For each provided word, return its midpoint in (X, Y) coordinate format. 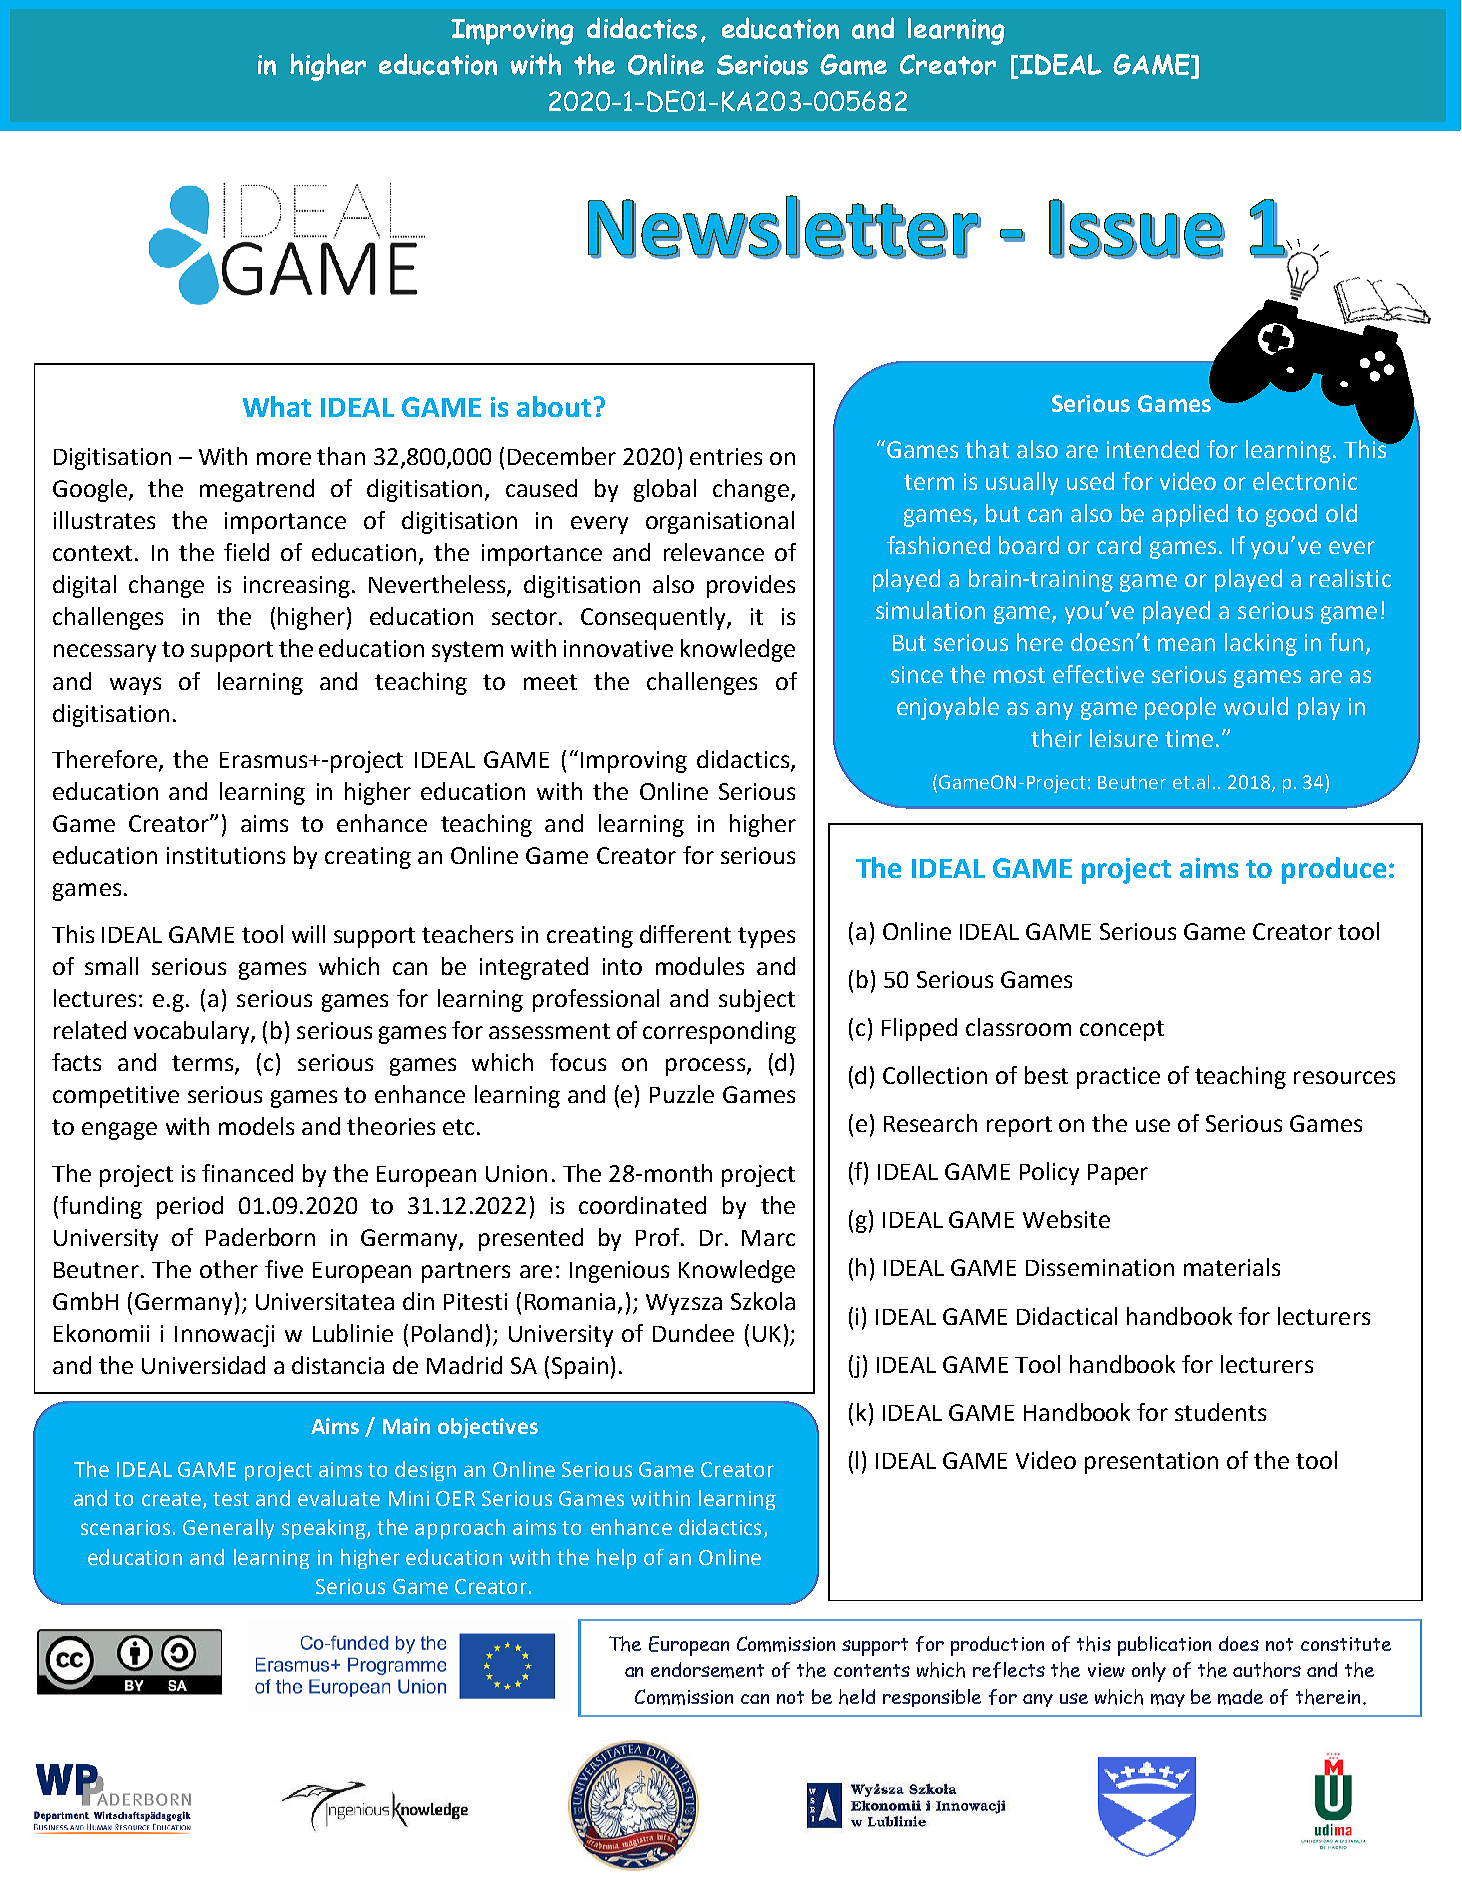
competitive (116, 1097)
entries (726, 456)
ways (135, 686)
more (284, 458)
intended (1153, 449)
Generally (228, 1529)
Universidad (203, 1365)
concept (1122, 1030)
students (1220, 1412)
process (705, 1067)
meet (550, 682)
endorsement (707, 1670)
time (1189, 738)
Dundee (693, 1333)
